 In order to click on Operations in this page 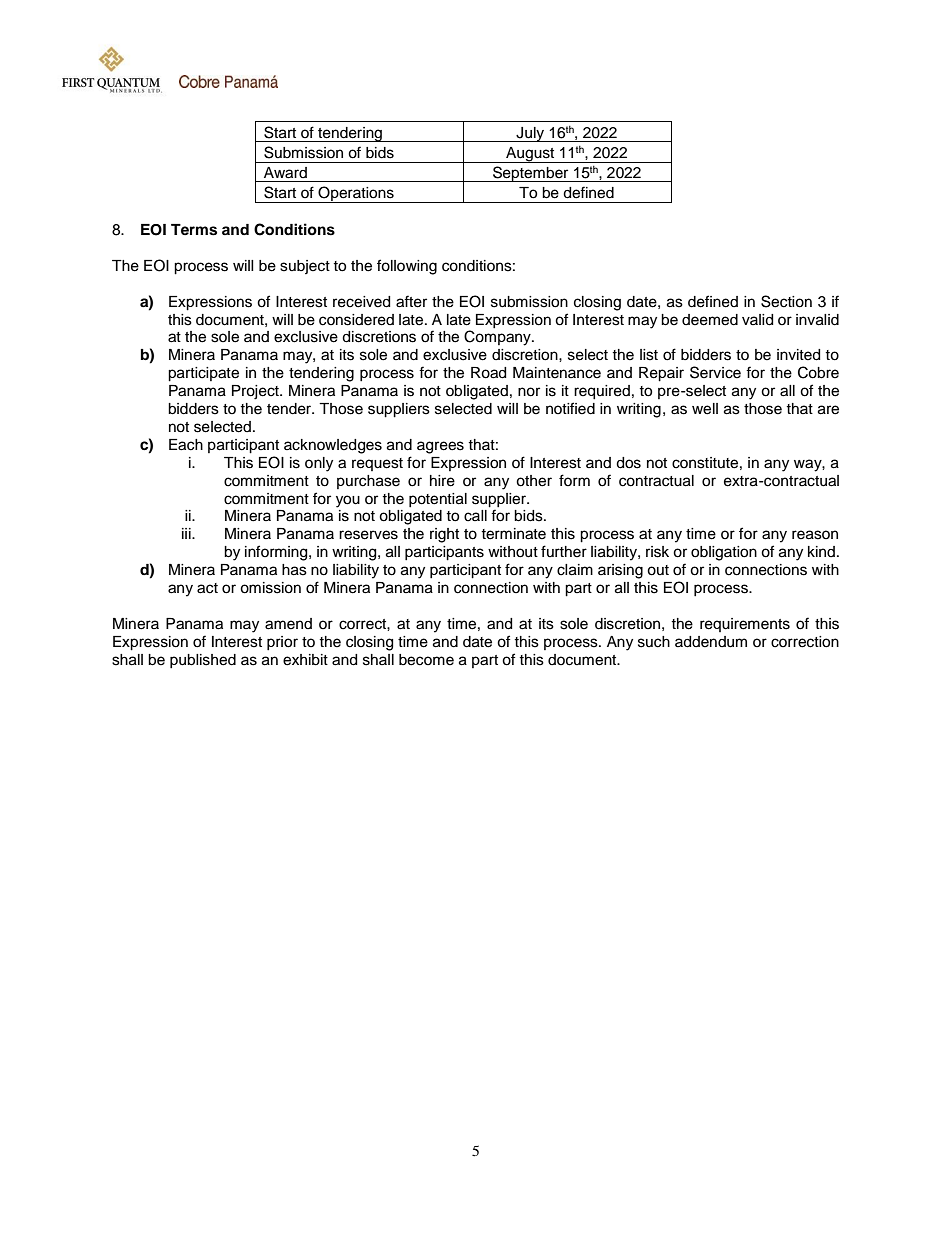, I will do `click(356, 194)`.
